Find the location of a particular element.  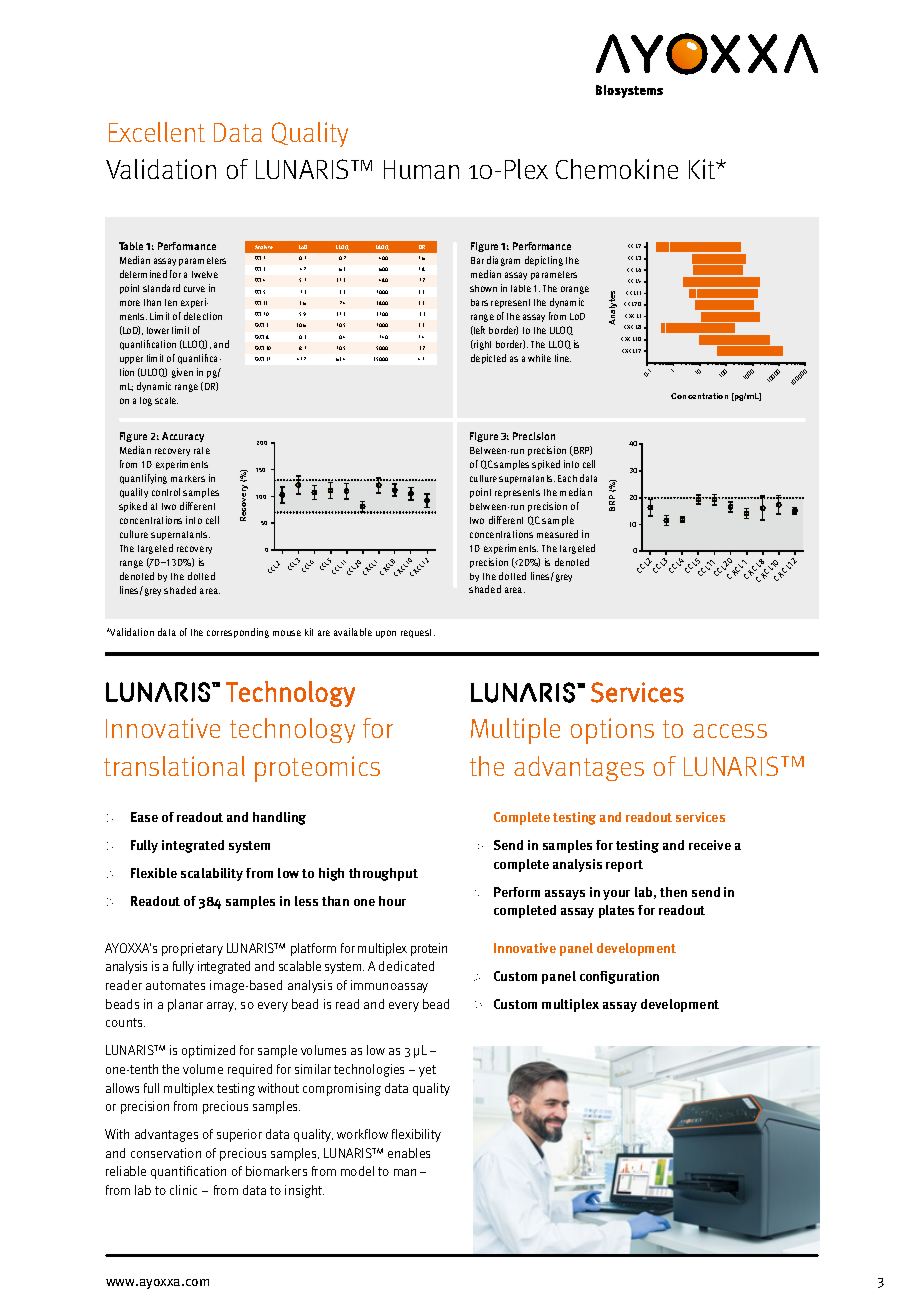

Accuracy is located at coordinates (183, 437).
